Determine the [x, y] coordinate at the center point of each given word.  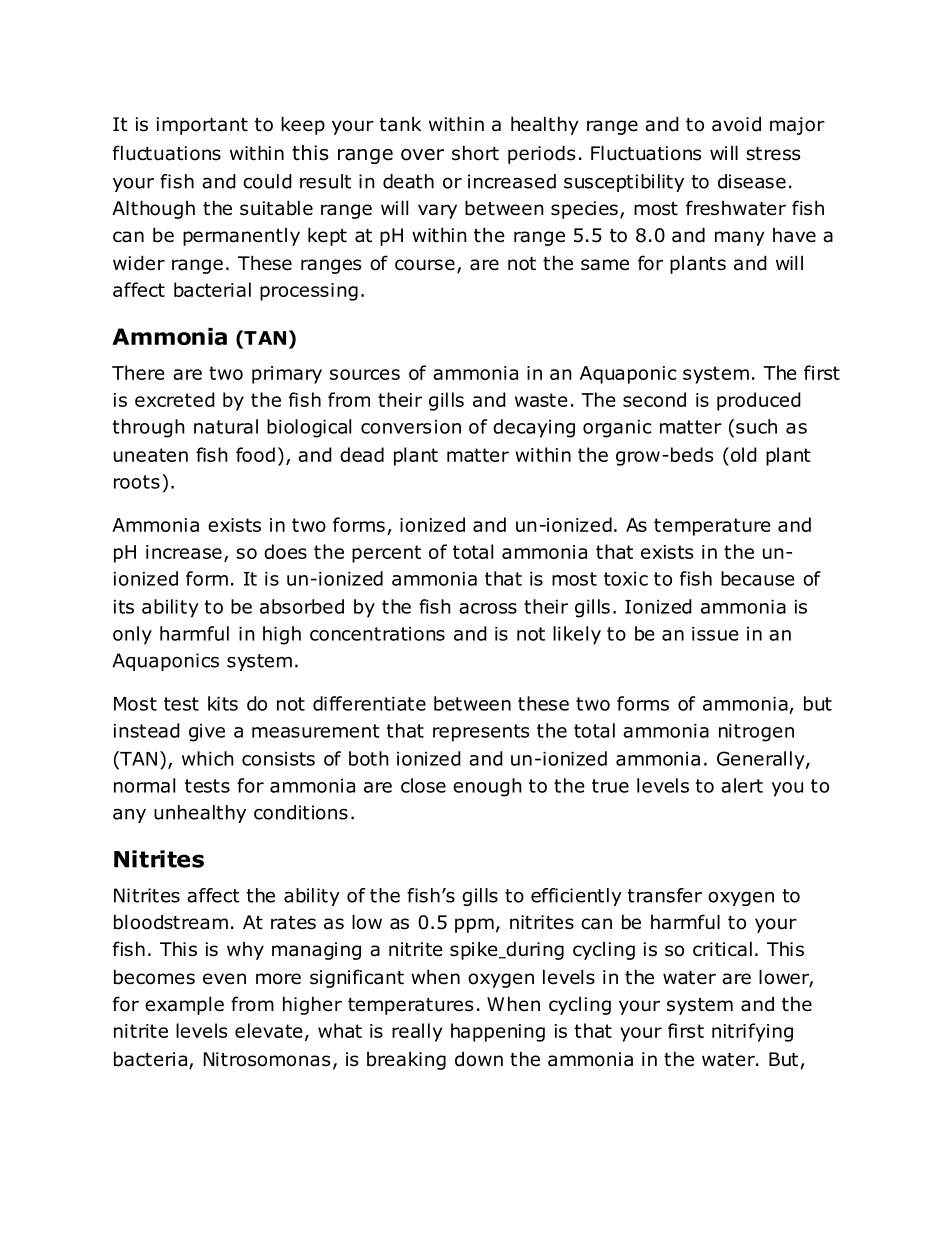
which [208, 758]
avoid [736, 124]
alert [742, 785]
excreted [175, 399]
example [184, 1005]
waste [541, 400]
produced [759, 401]
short [475, 153]
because [758, 578]
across [488, 608]
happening [498, 1032]
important [202, 126]
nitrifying [752, 1032]
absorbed [302, 606]
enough [487, 787]
